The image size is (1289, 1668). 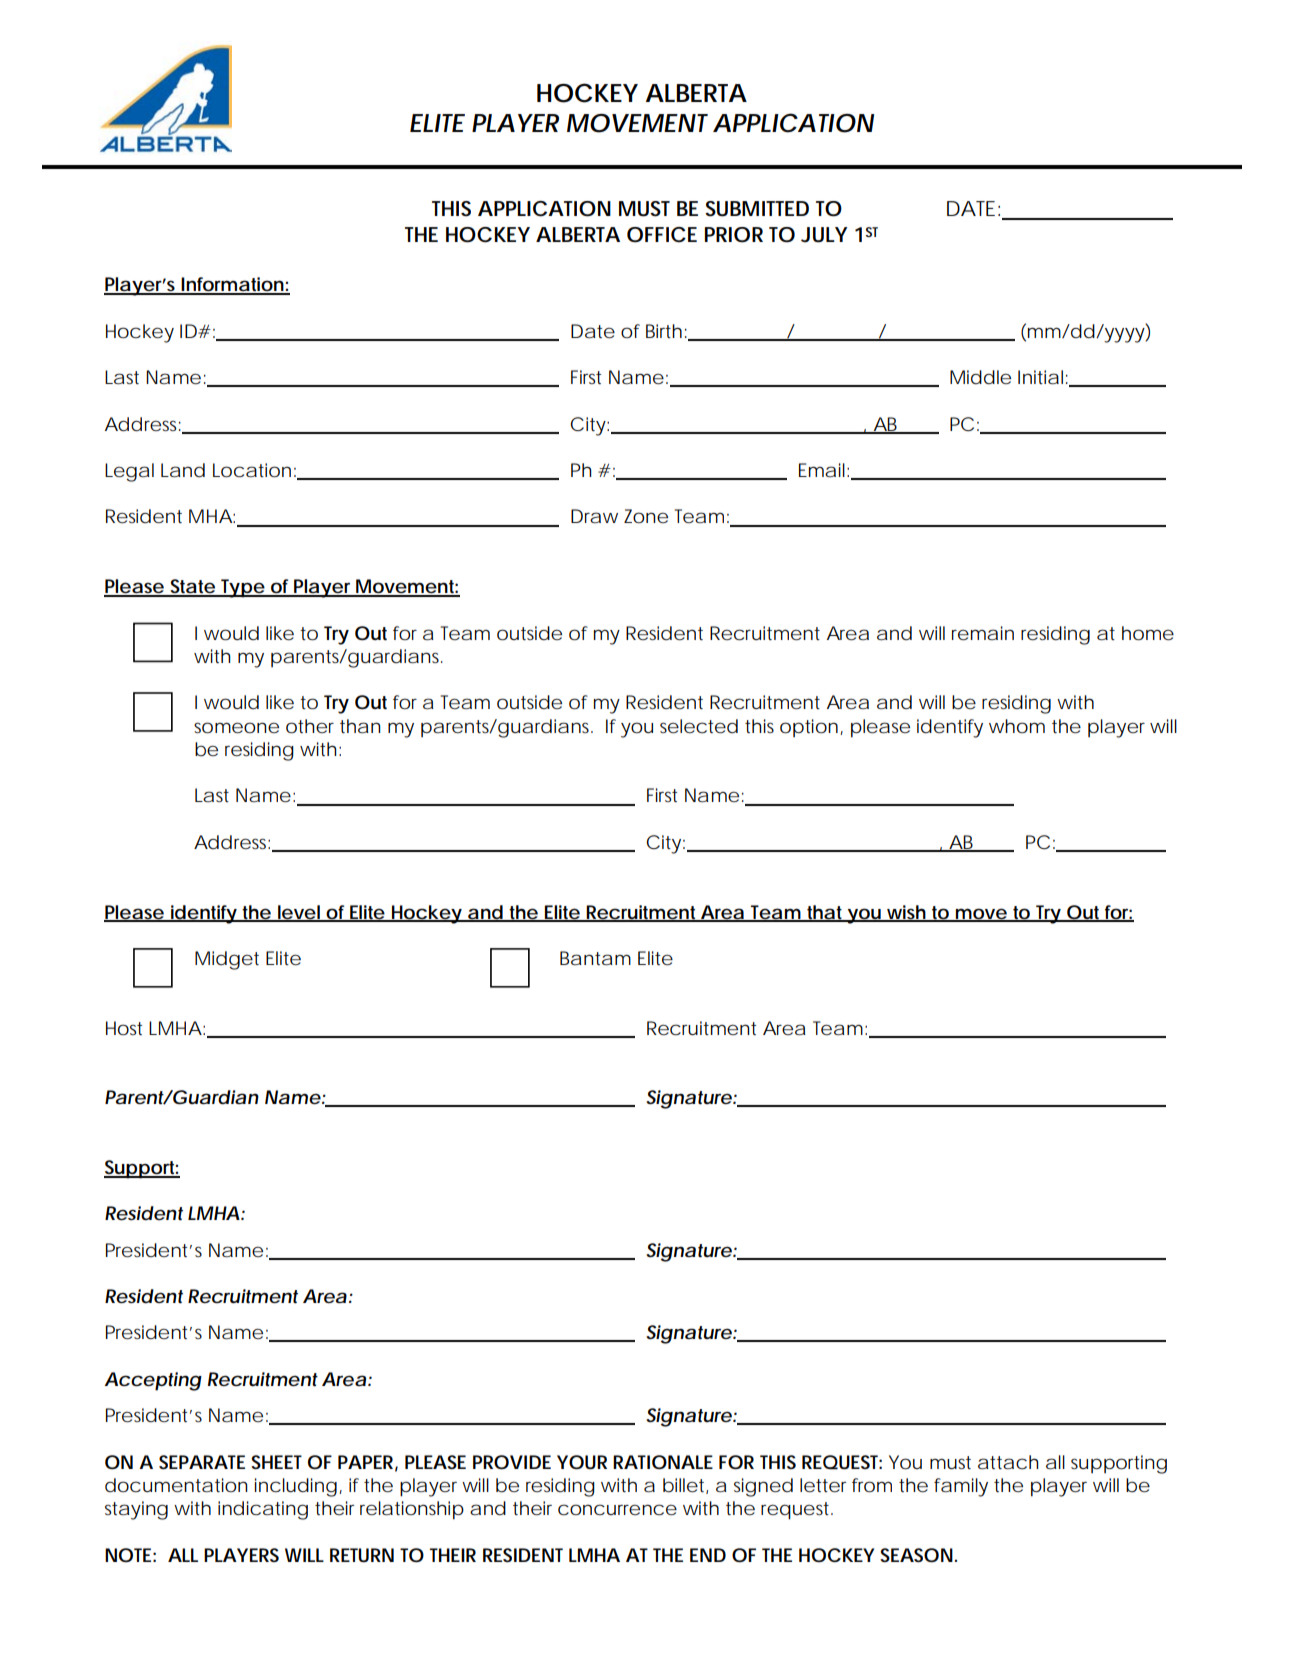 I want to click on indicating, so click(x=263, y=1510).
